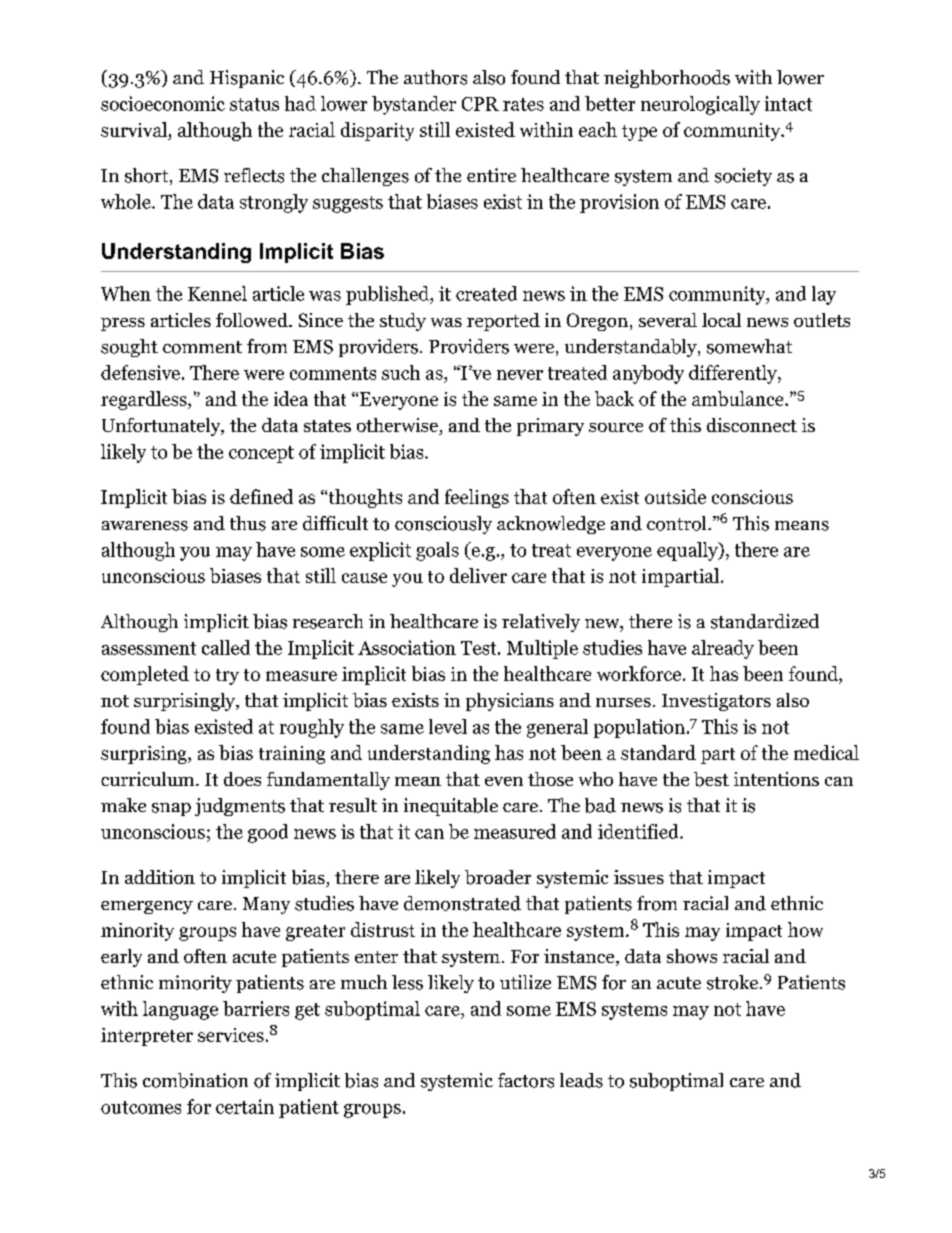 This document has height=1233, width=952. What do you see at coordinates (526, 1080) in the document?
I see `factors` at bounding box center [526, 1080].
